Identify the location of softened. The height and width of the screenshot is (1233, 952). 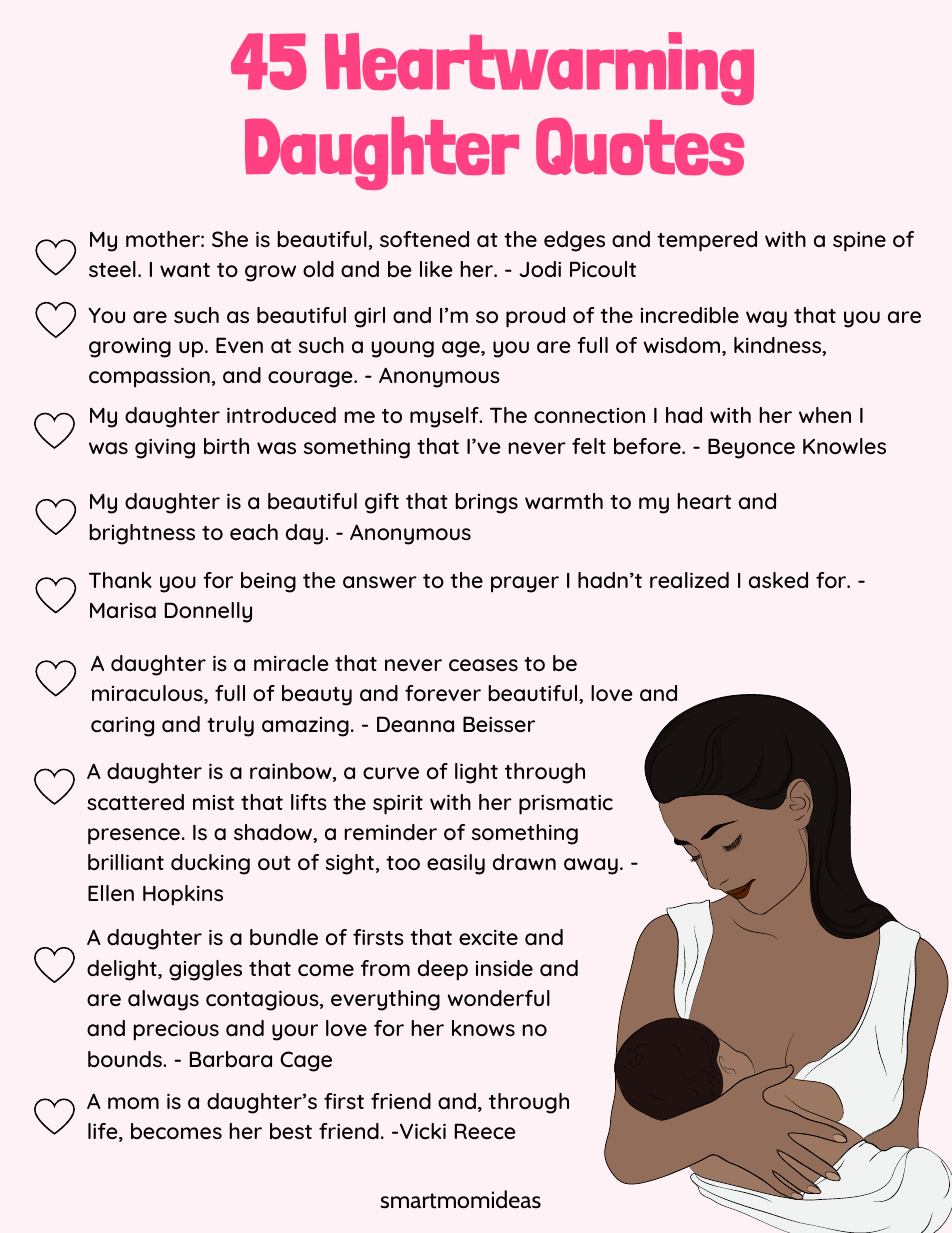
(424, 239).
